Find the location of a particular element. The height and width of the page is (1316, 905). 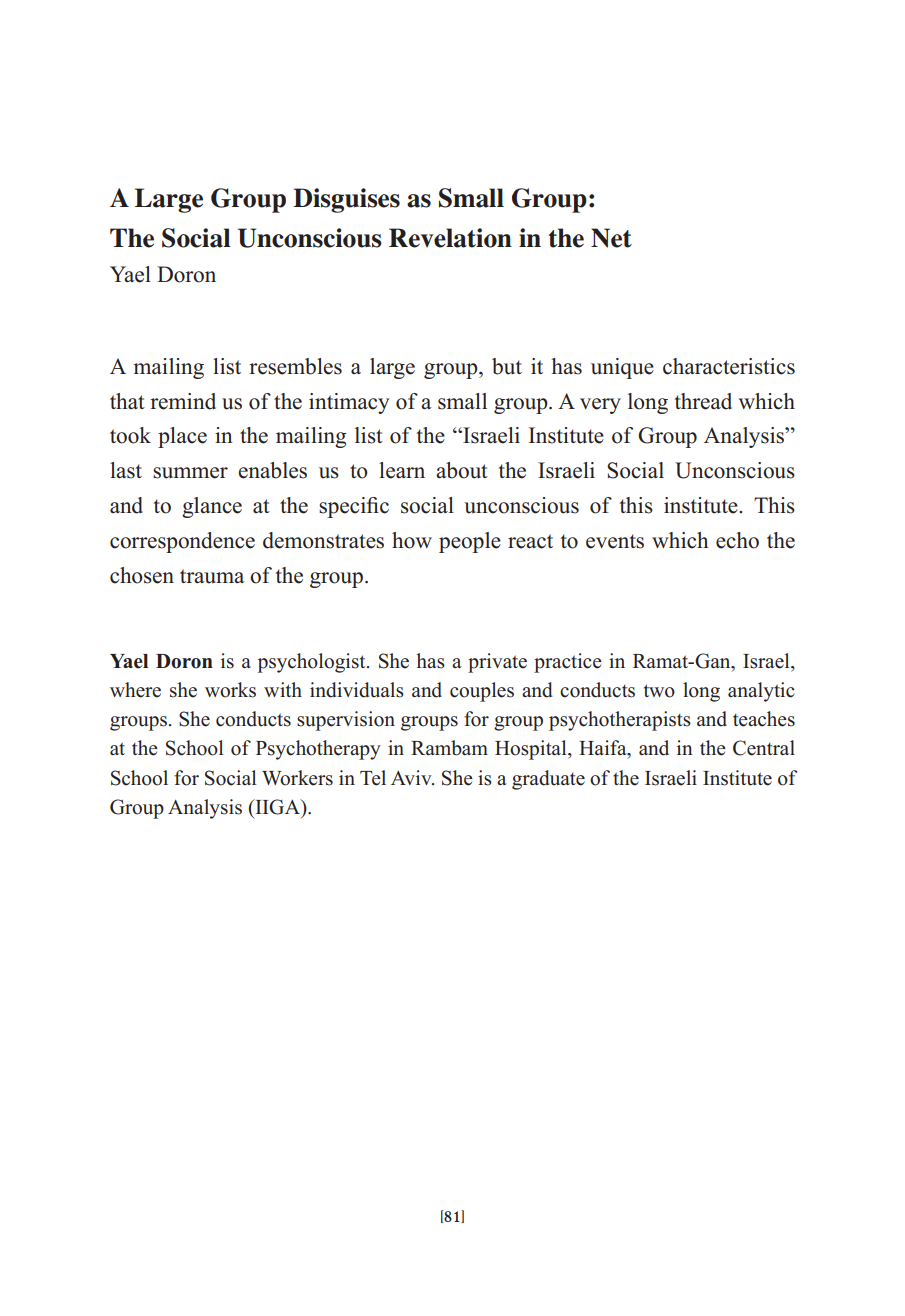

characteristics is located at coordinates (729, 366).
